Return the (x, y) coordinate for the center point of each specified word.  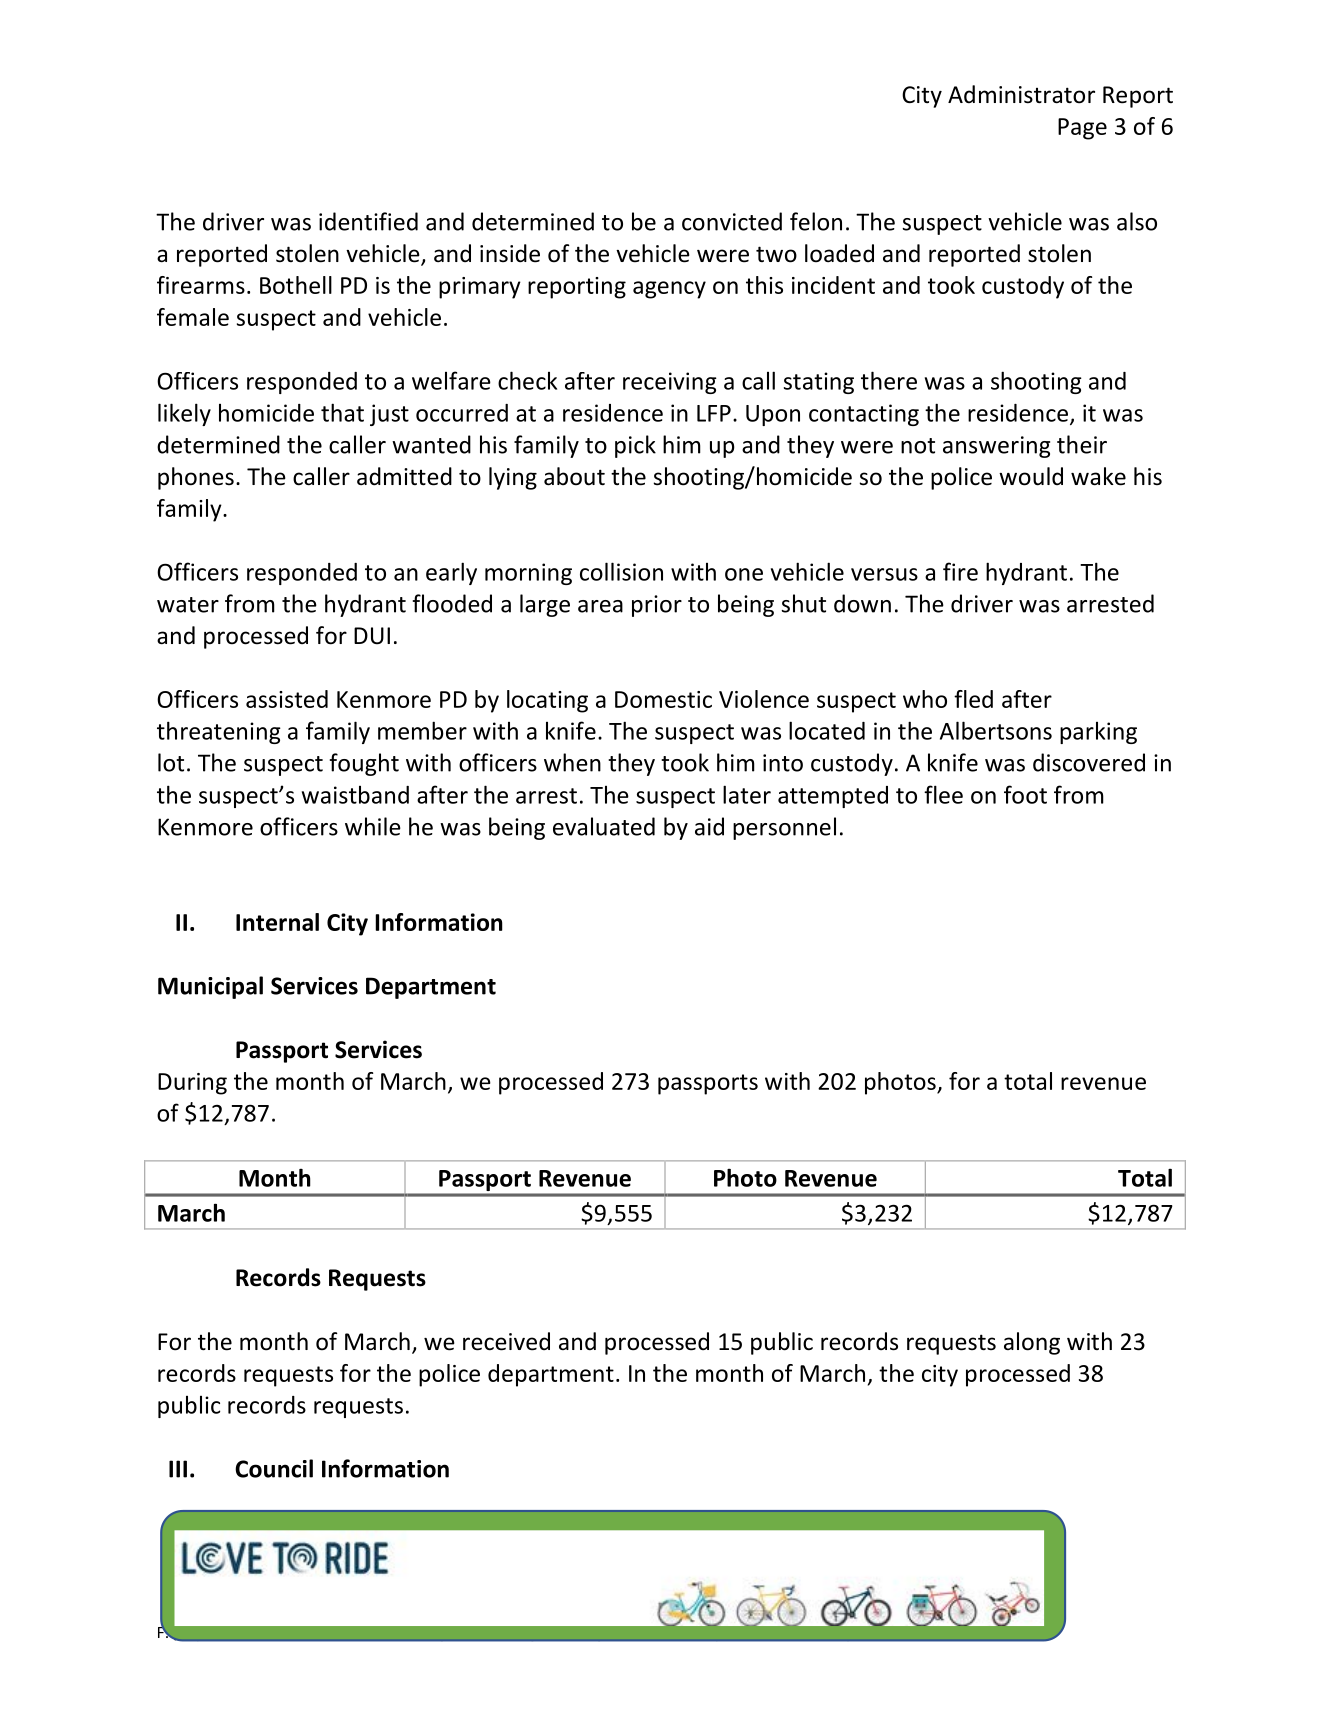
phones (196, 478)
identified (368, 221)
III (178, 1469)
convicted (732, 221)
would (1031, 476)
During (192, 1084)
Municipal (210, 987)
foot (1025, 794)
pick (635, 446)
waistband (355, 795)
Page (1082, 129)
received (506, 1341)
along (1032, 1343)
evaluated (604, 826)
